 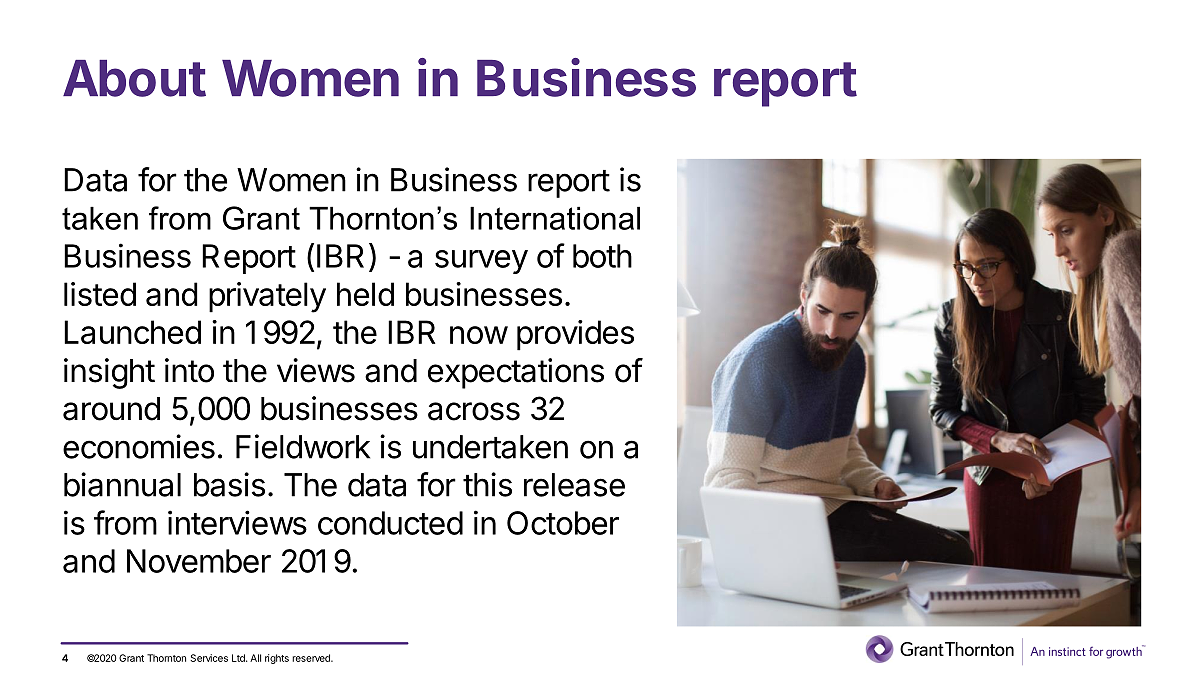 I want to click on Fieldwork, so click(x=303, y=446).
